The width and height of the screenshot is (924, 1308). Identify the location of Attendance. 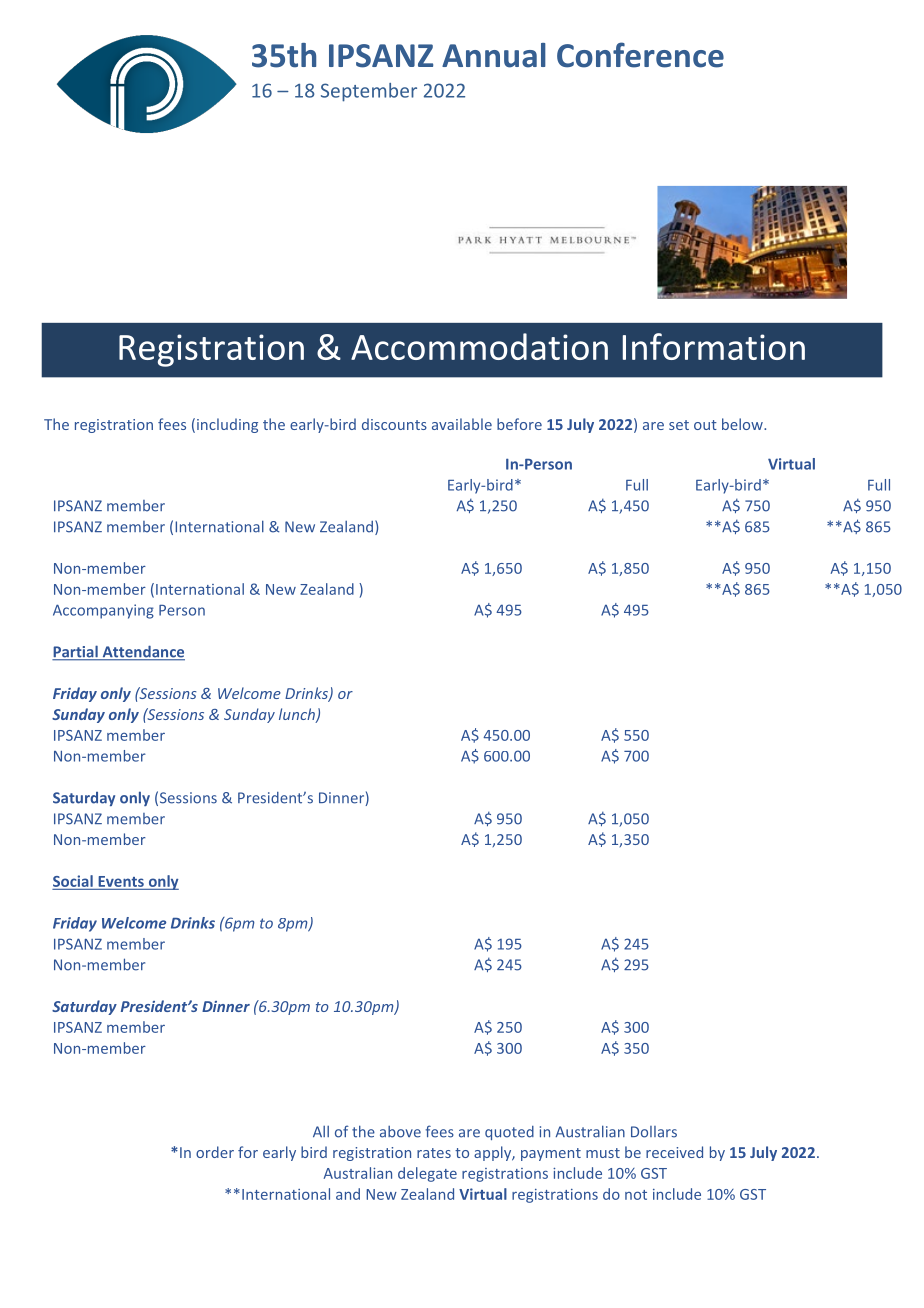
(142, 652).
